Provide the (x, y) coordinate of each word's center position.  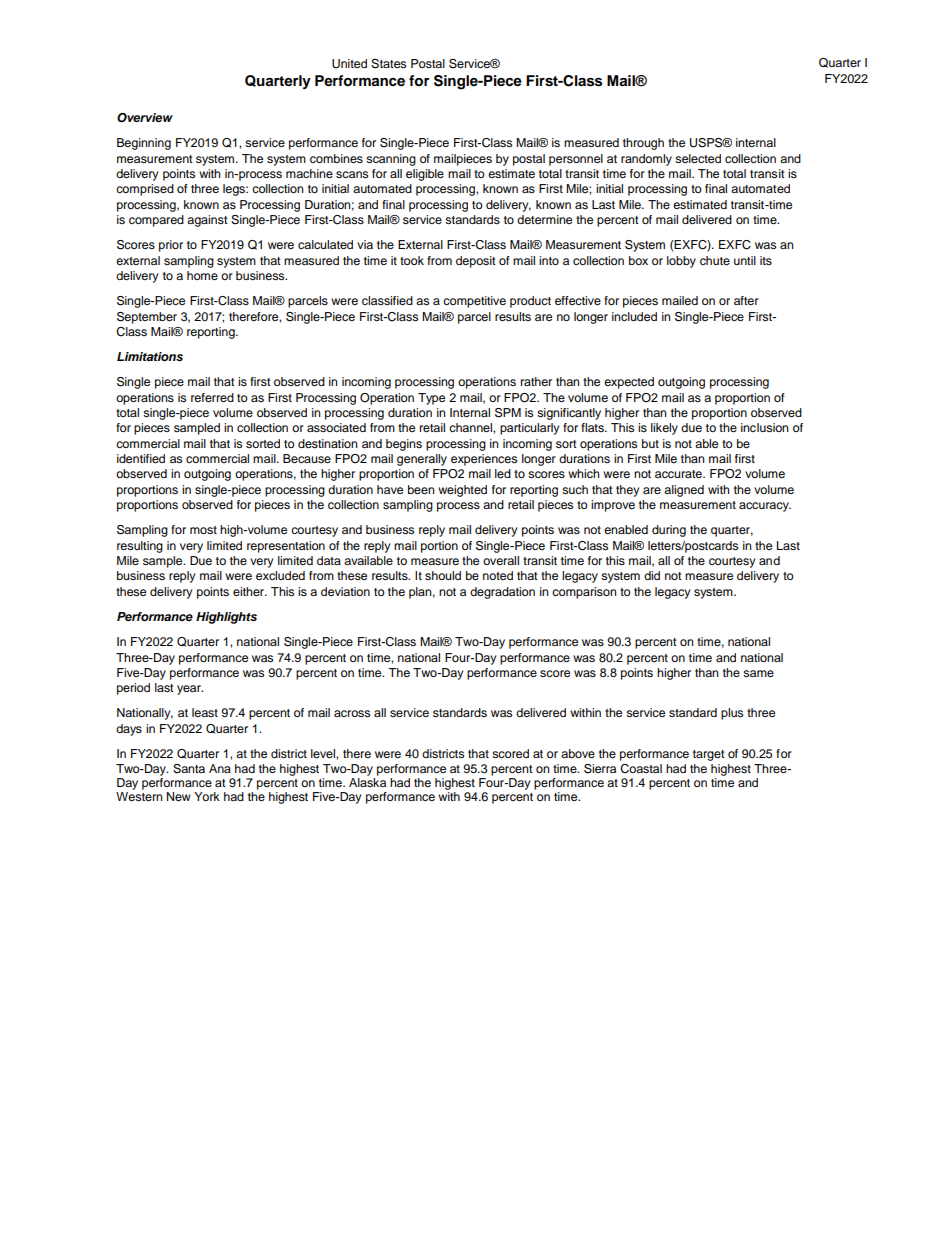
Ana (220, 768)
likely (664, 429)
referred (212, 397)
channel (471, 427)
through (643, 144)
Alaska (367, 781)
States (389, 64)
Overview (145, 118)
